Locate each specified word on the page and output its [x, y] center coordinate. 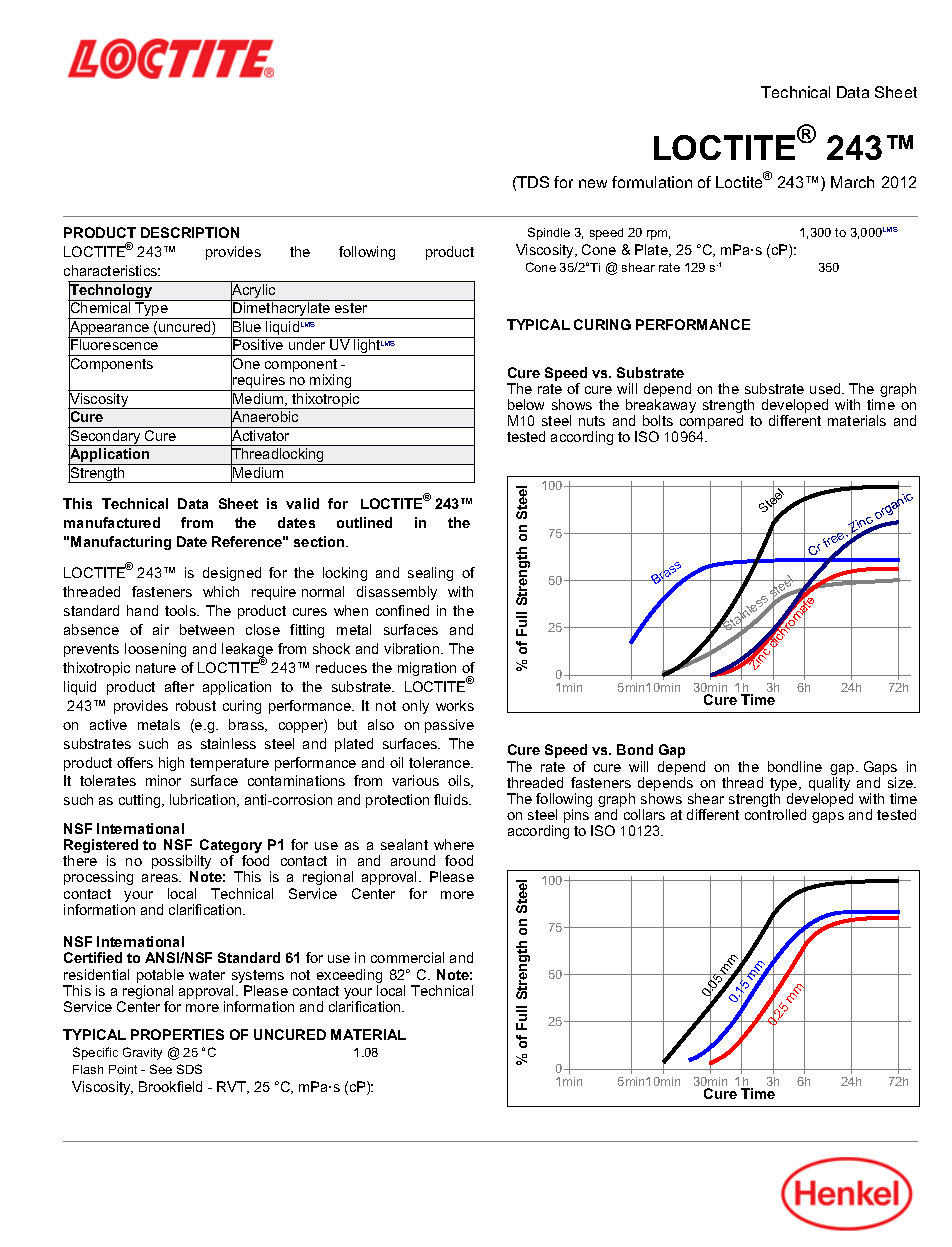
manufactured [112, 522]
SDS [189, 1069]
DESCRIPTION [190, 232]
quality [831, 785]
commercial [407, 957]
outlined [364, 522]
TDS [532, 182]
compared [711, 423]
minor [163, 780]
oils [460, 781]
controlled [775, 814]
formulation [652, 182]
